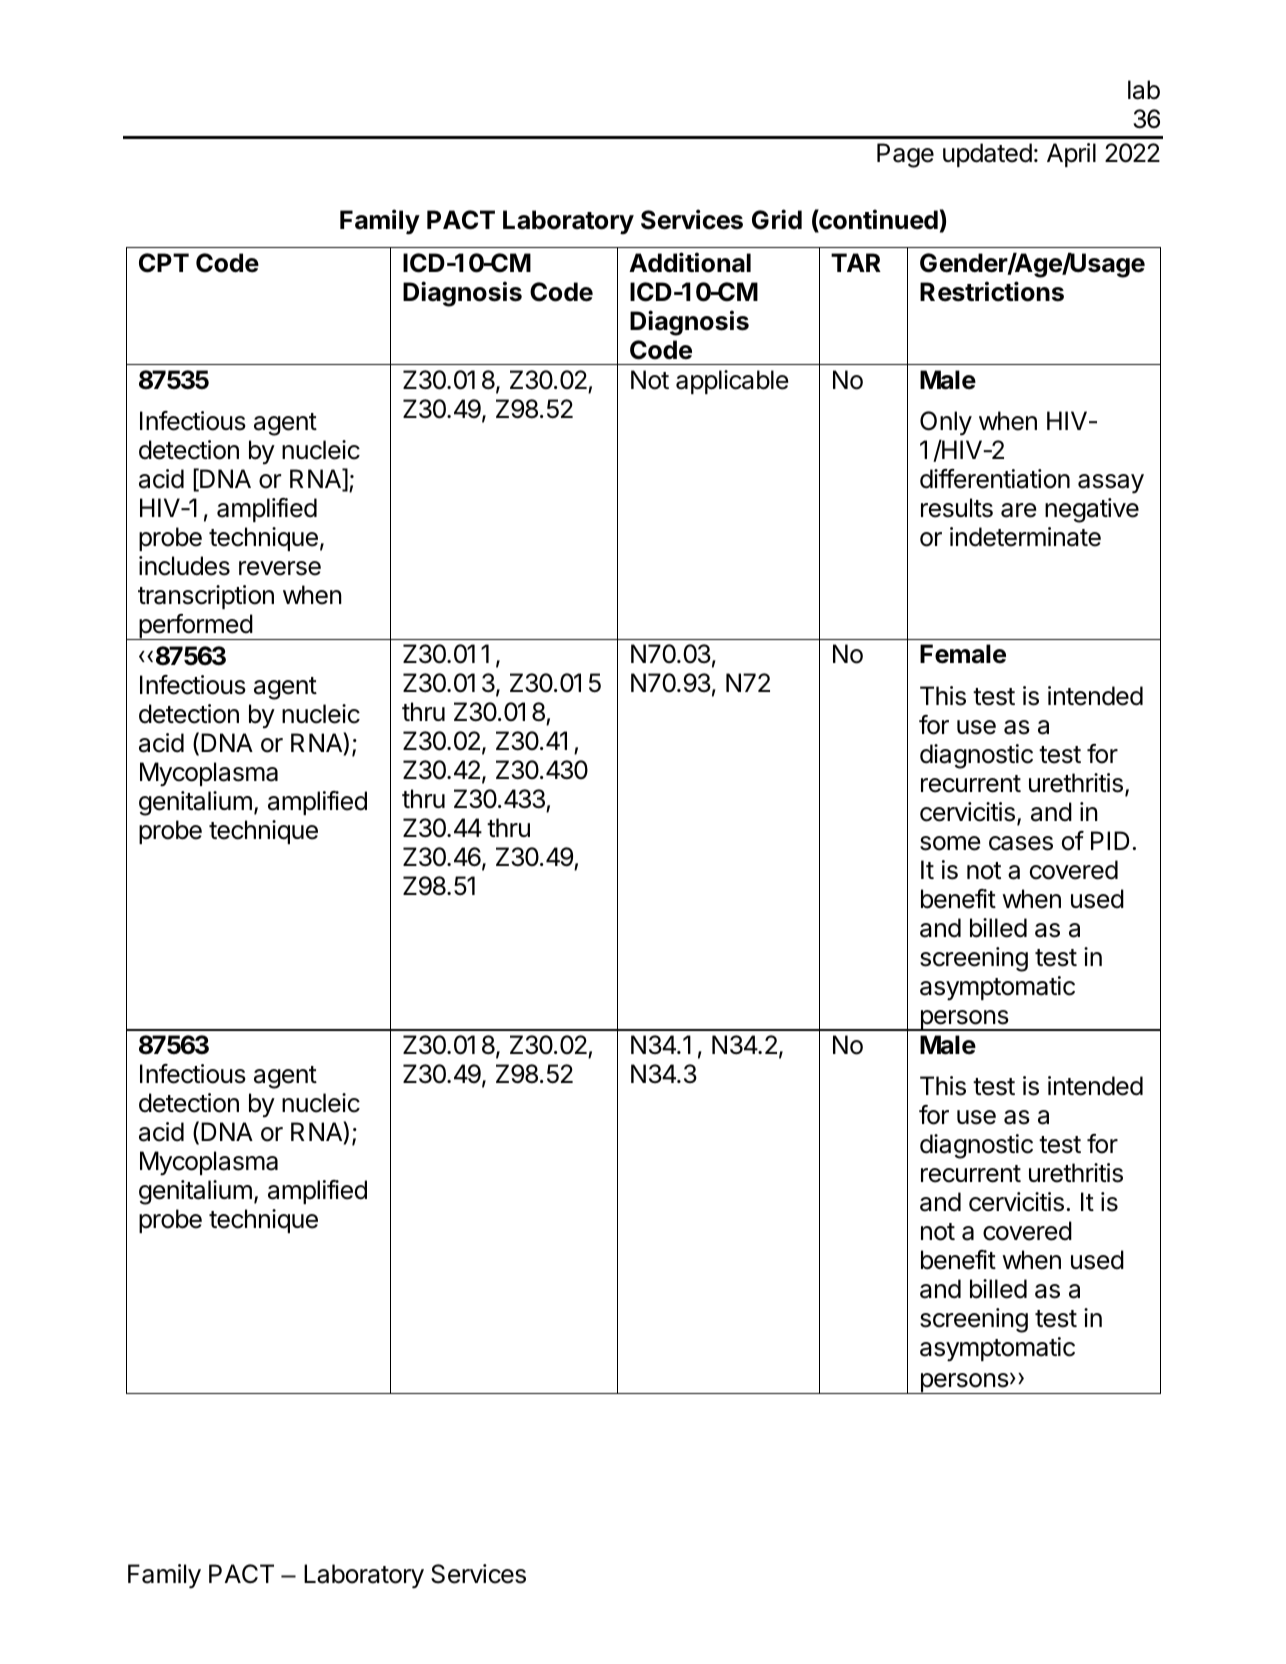 The width and height of the screenshot is (1286, 1664). I want to click on performed, so click(195, 627).
